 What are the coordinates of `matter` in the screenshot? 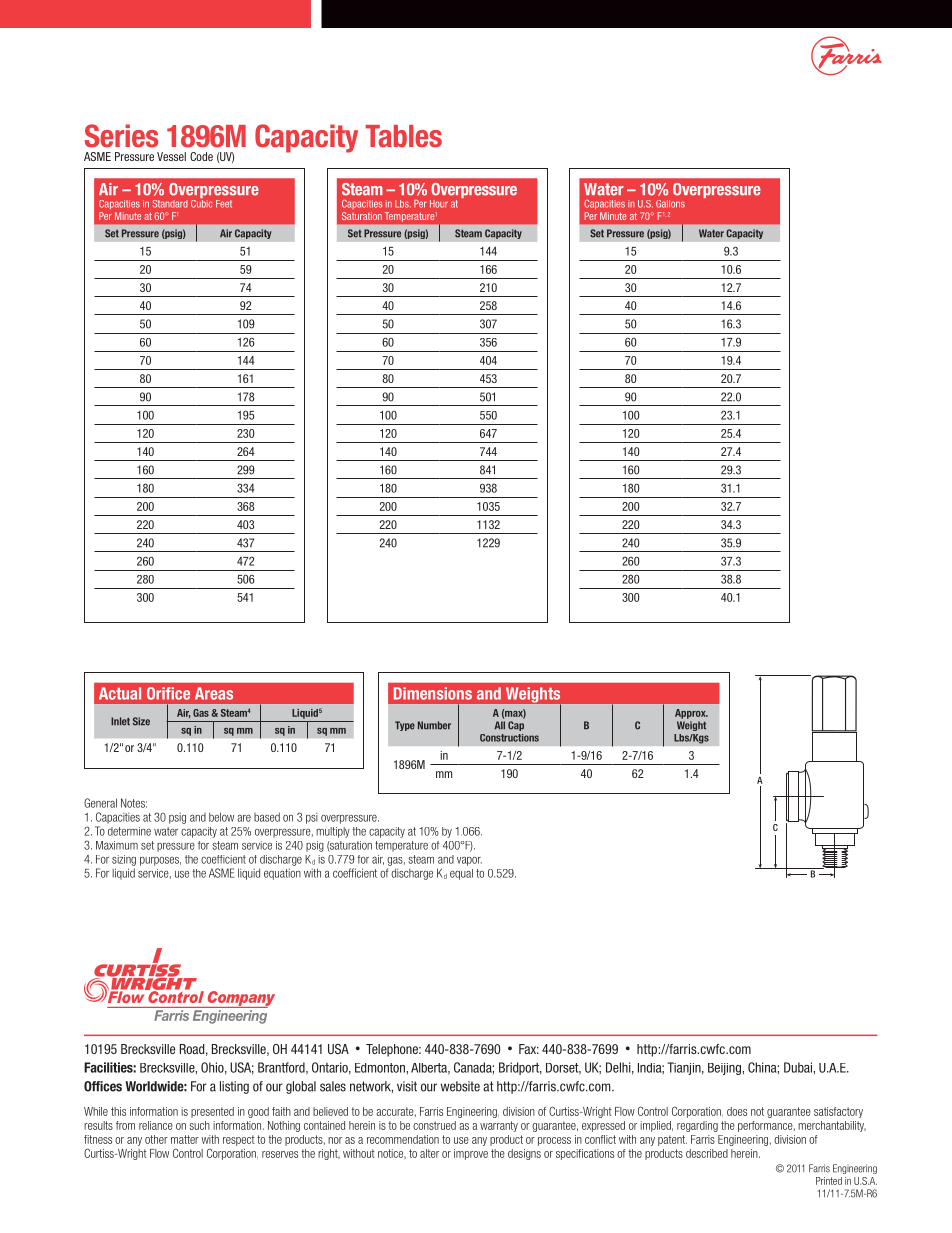 It's located at (185, 1139).
